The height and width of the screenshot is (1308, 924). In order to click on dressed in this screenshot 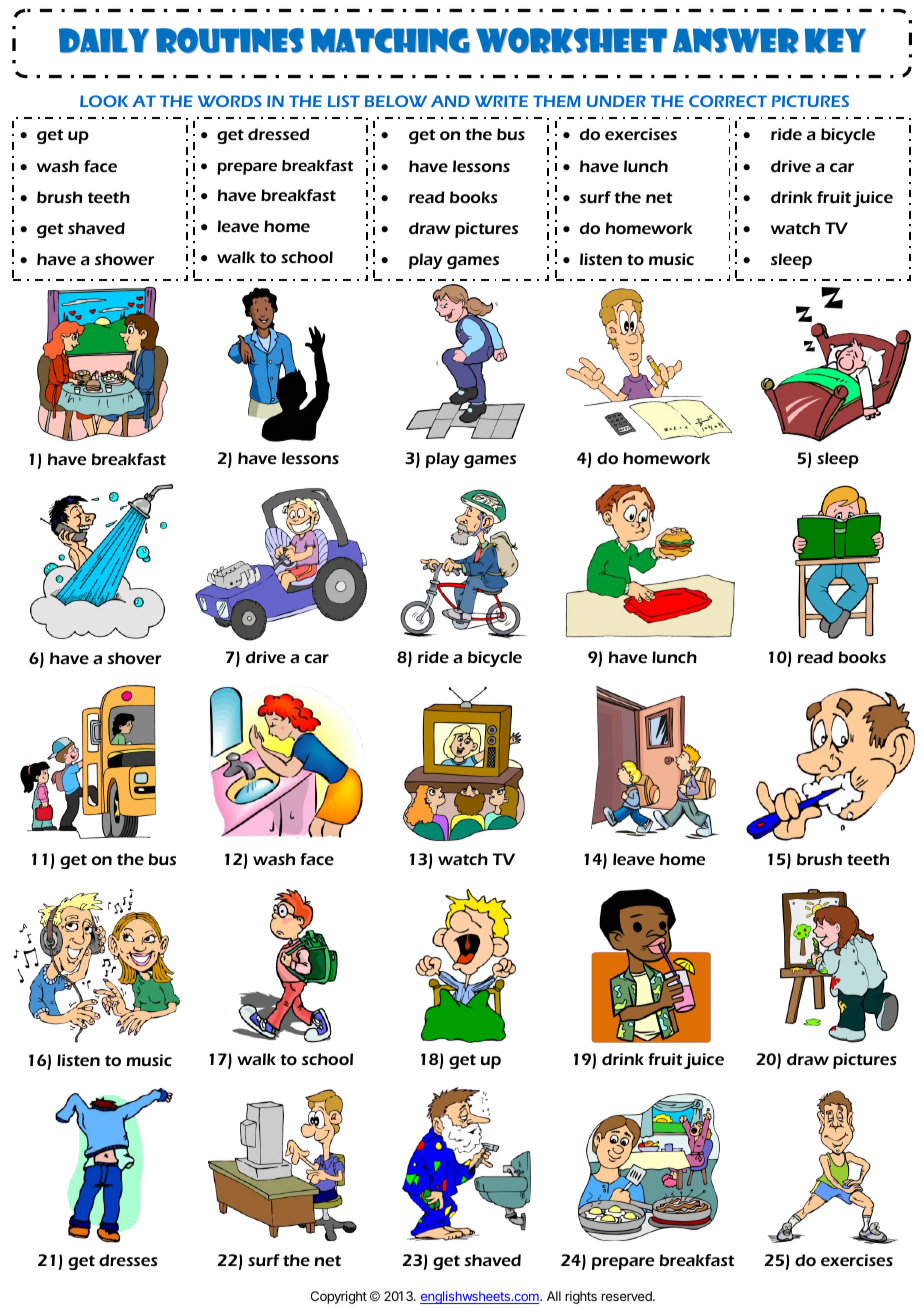, I will do `click(278, 134)`.
